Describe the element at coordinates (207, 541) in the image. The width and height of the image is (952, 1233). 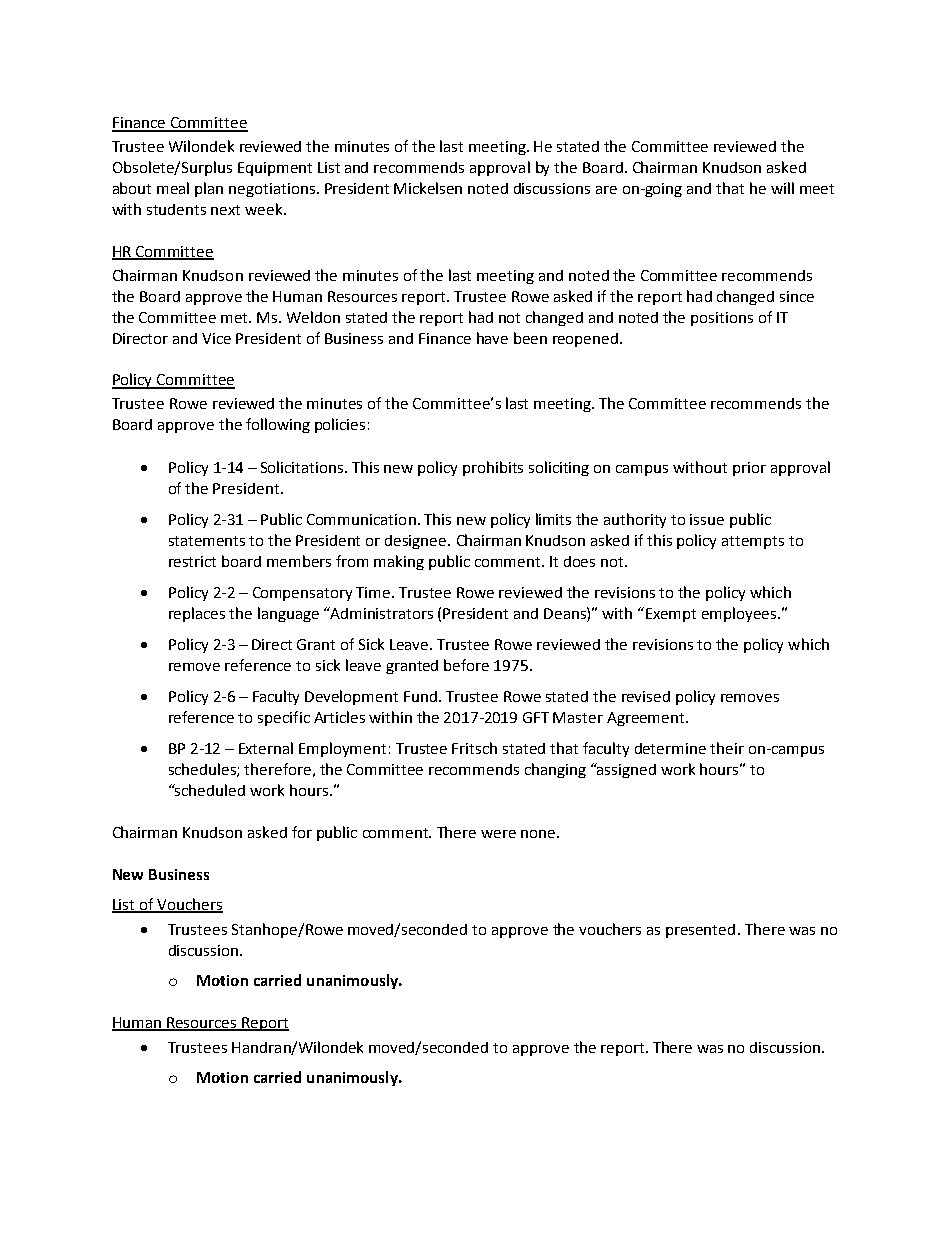
I see `statements` at that location.
